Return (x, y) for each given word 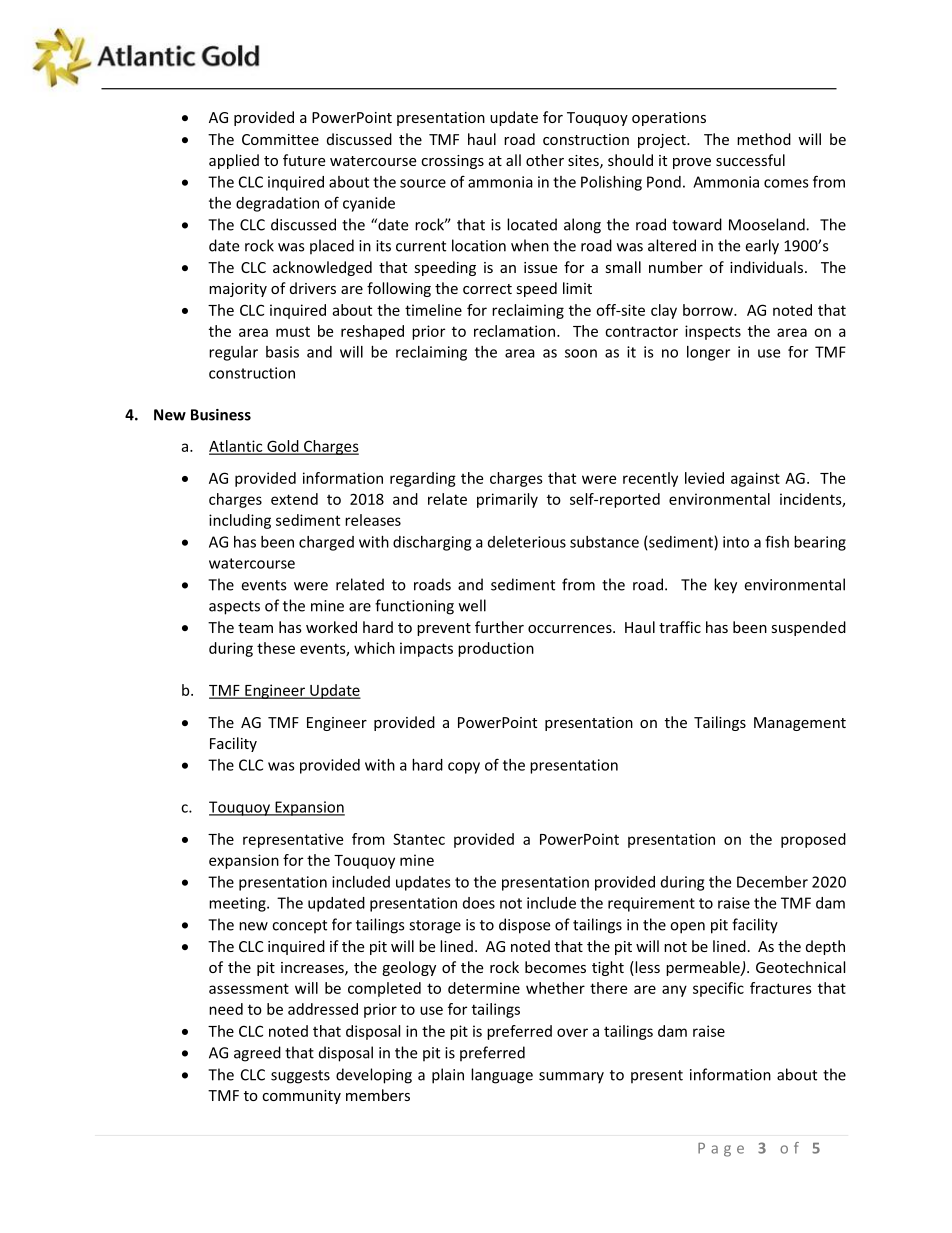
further (499, 627)
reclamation (514, 331)
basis (282, 352)
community (301, 1097)
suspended (808, 628)
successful (750, 160)
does (479, 903)
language (502, 1076)
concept (299, 927)
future (304, 160)
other (545, 160)
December (772, 882)
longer (708, 353)
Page (721, 1150)
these (276, 648)
